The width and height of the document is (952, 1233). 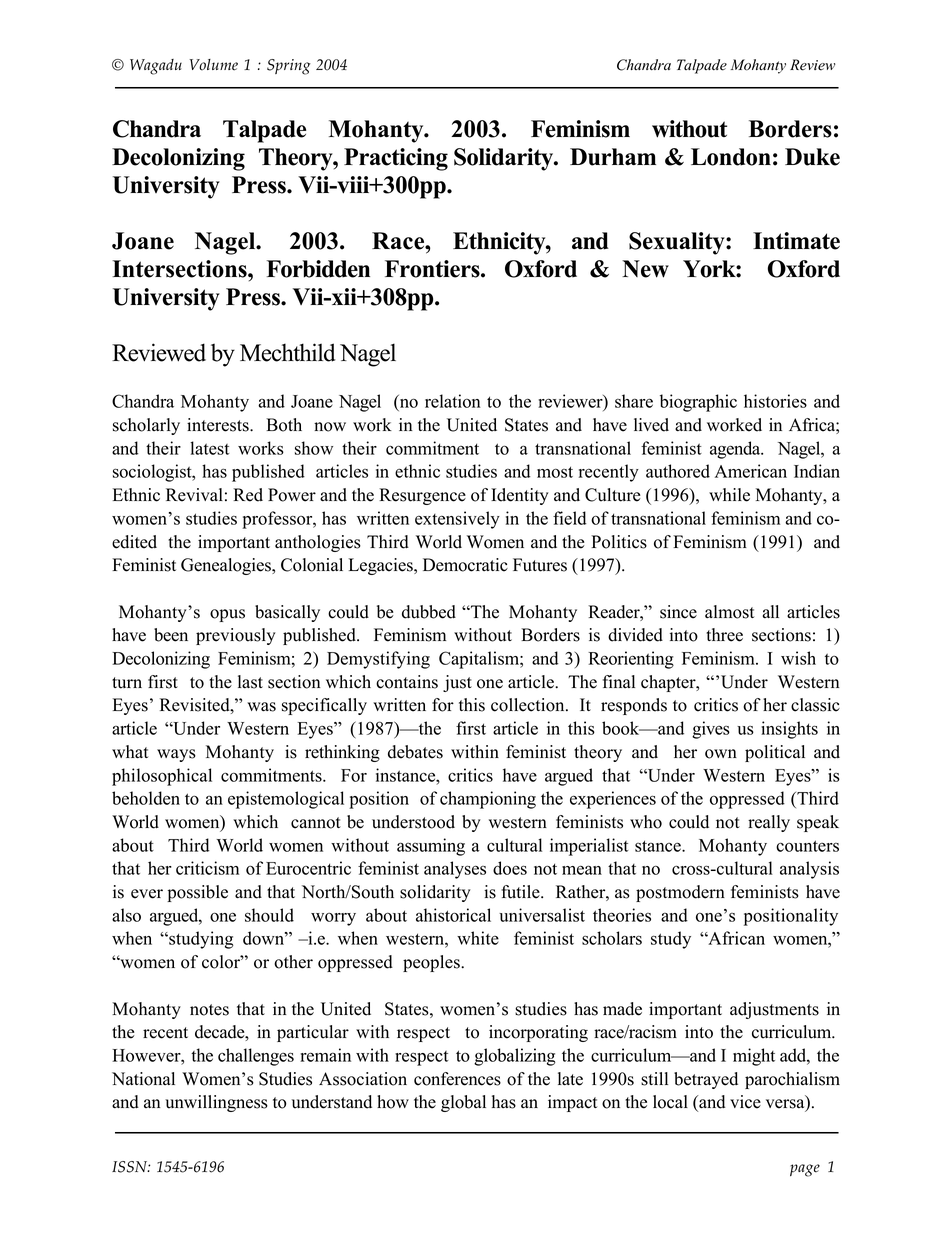 I want to click on philosophical, so click(x=162, y=777).
